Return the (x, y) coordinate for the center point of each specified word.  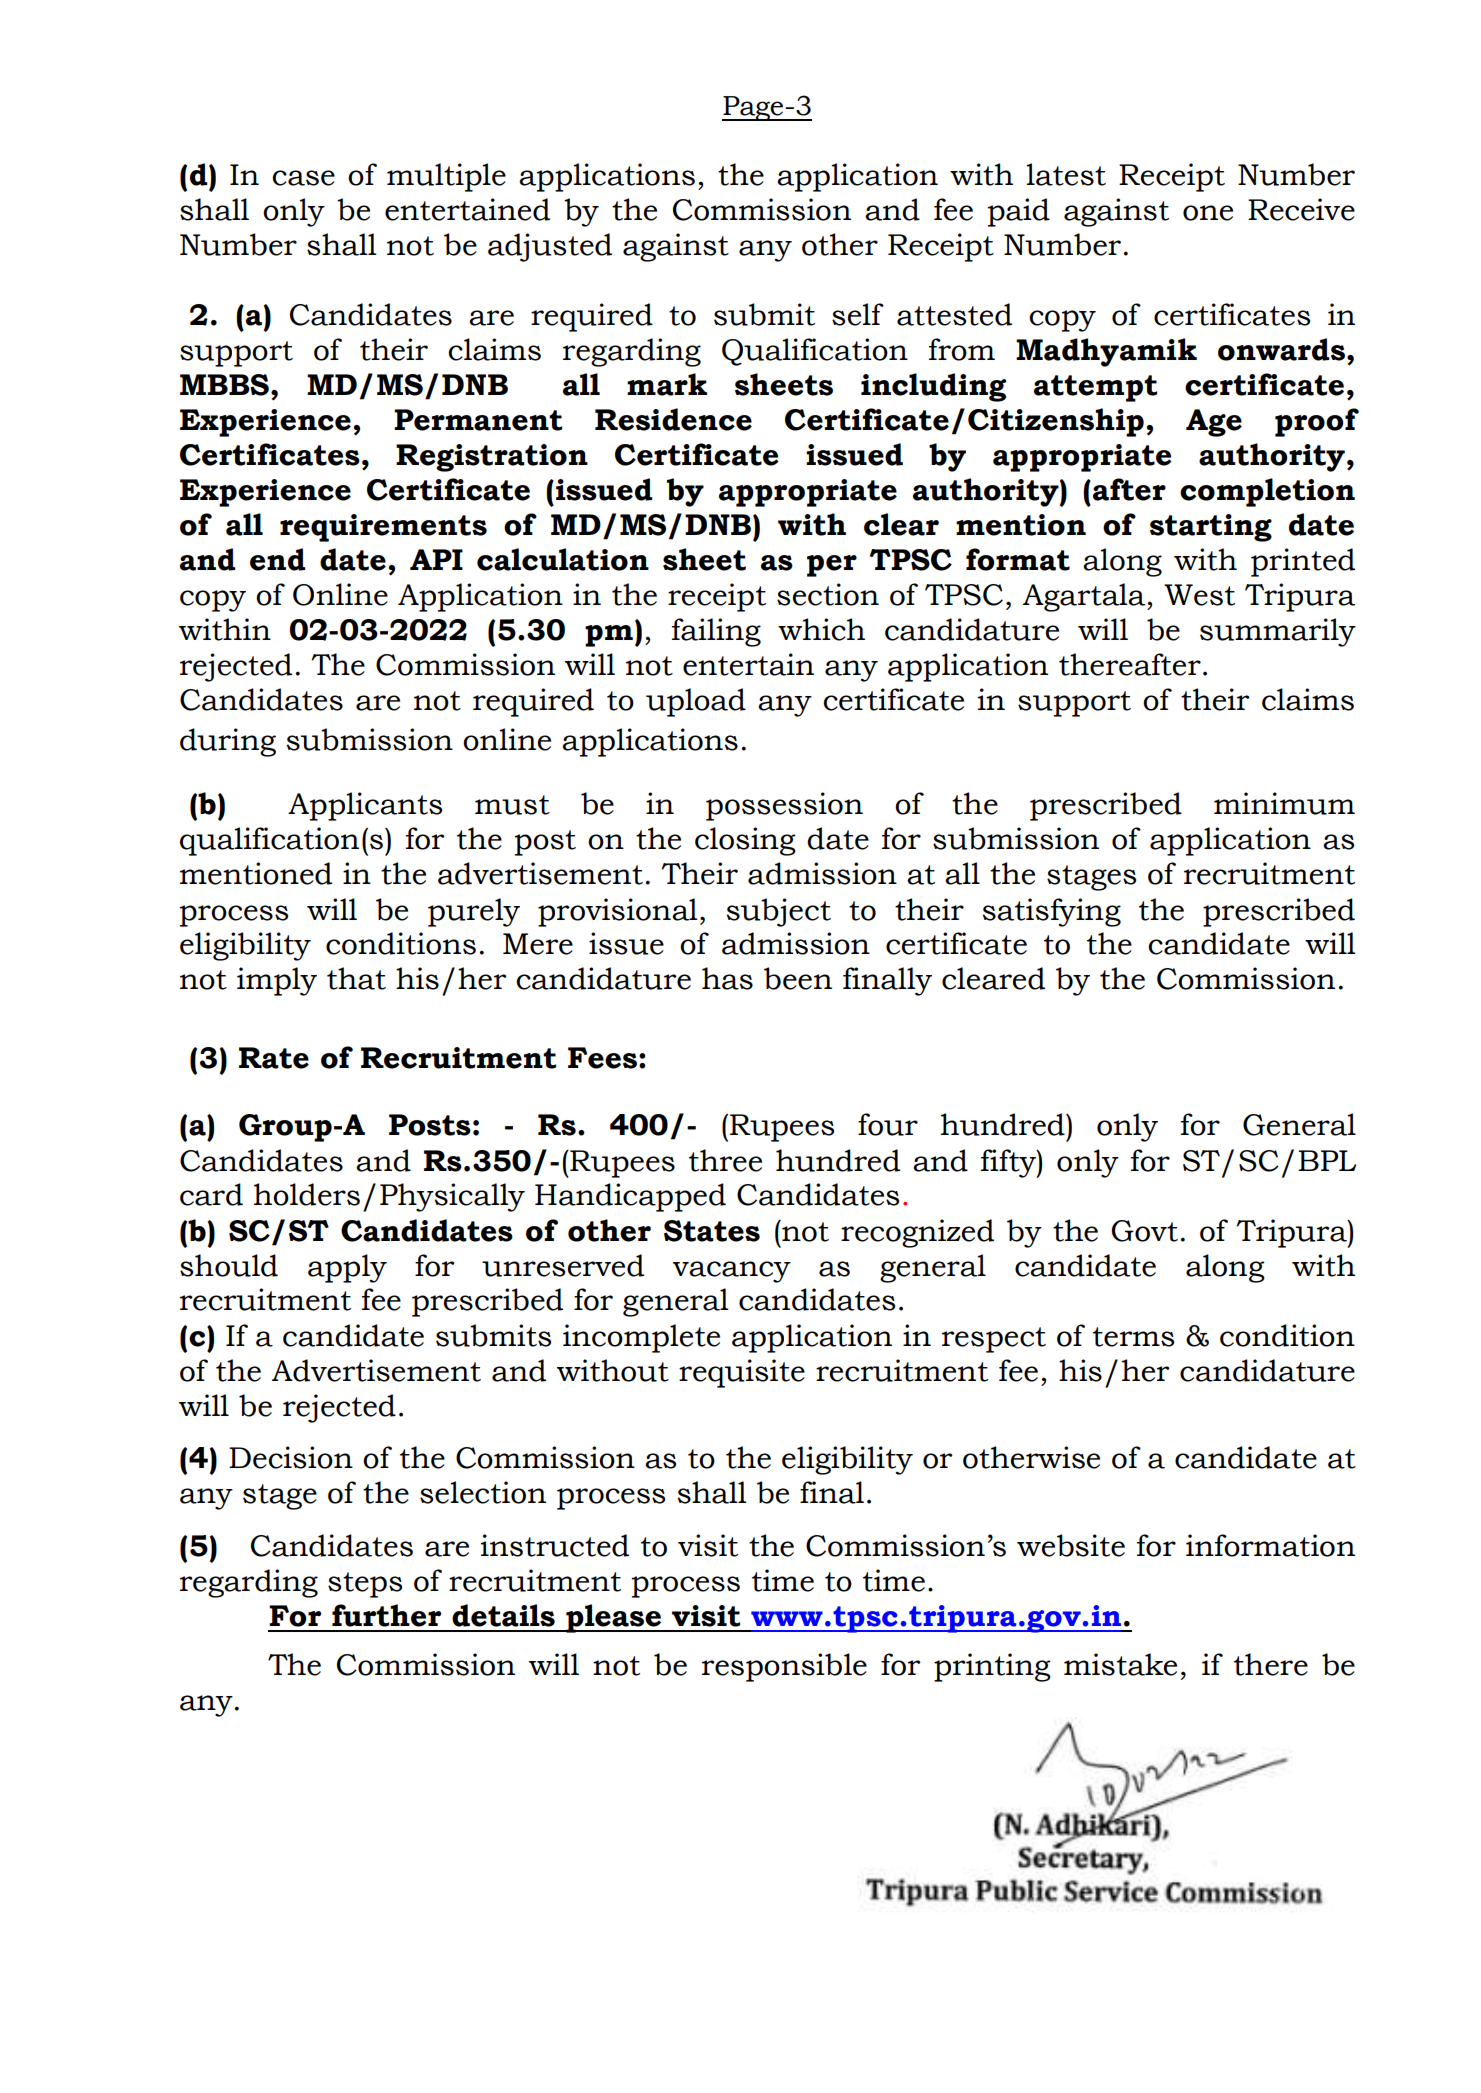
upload (696, 702)
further (386, 1615)
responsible (784, 1667)
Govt (1144, 1231)
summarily (1278, 632)
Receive (1301, 209)
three (725, 1160)
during (228, 742)
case (303, 178)
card (211, 1194)
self (858, 314)
